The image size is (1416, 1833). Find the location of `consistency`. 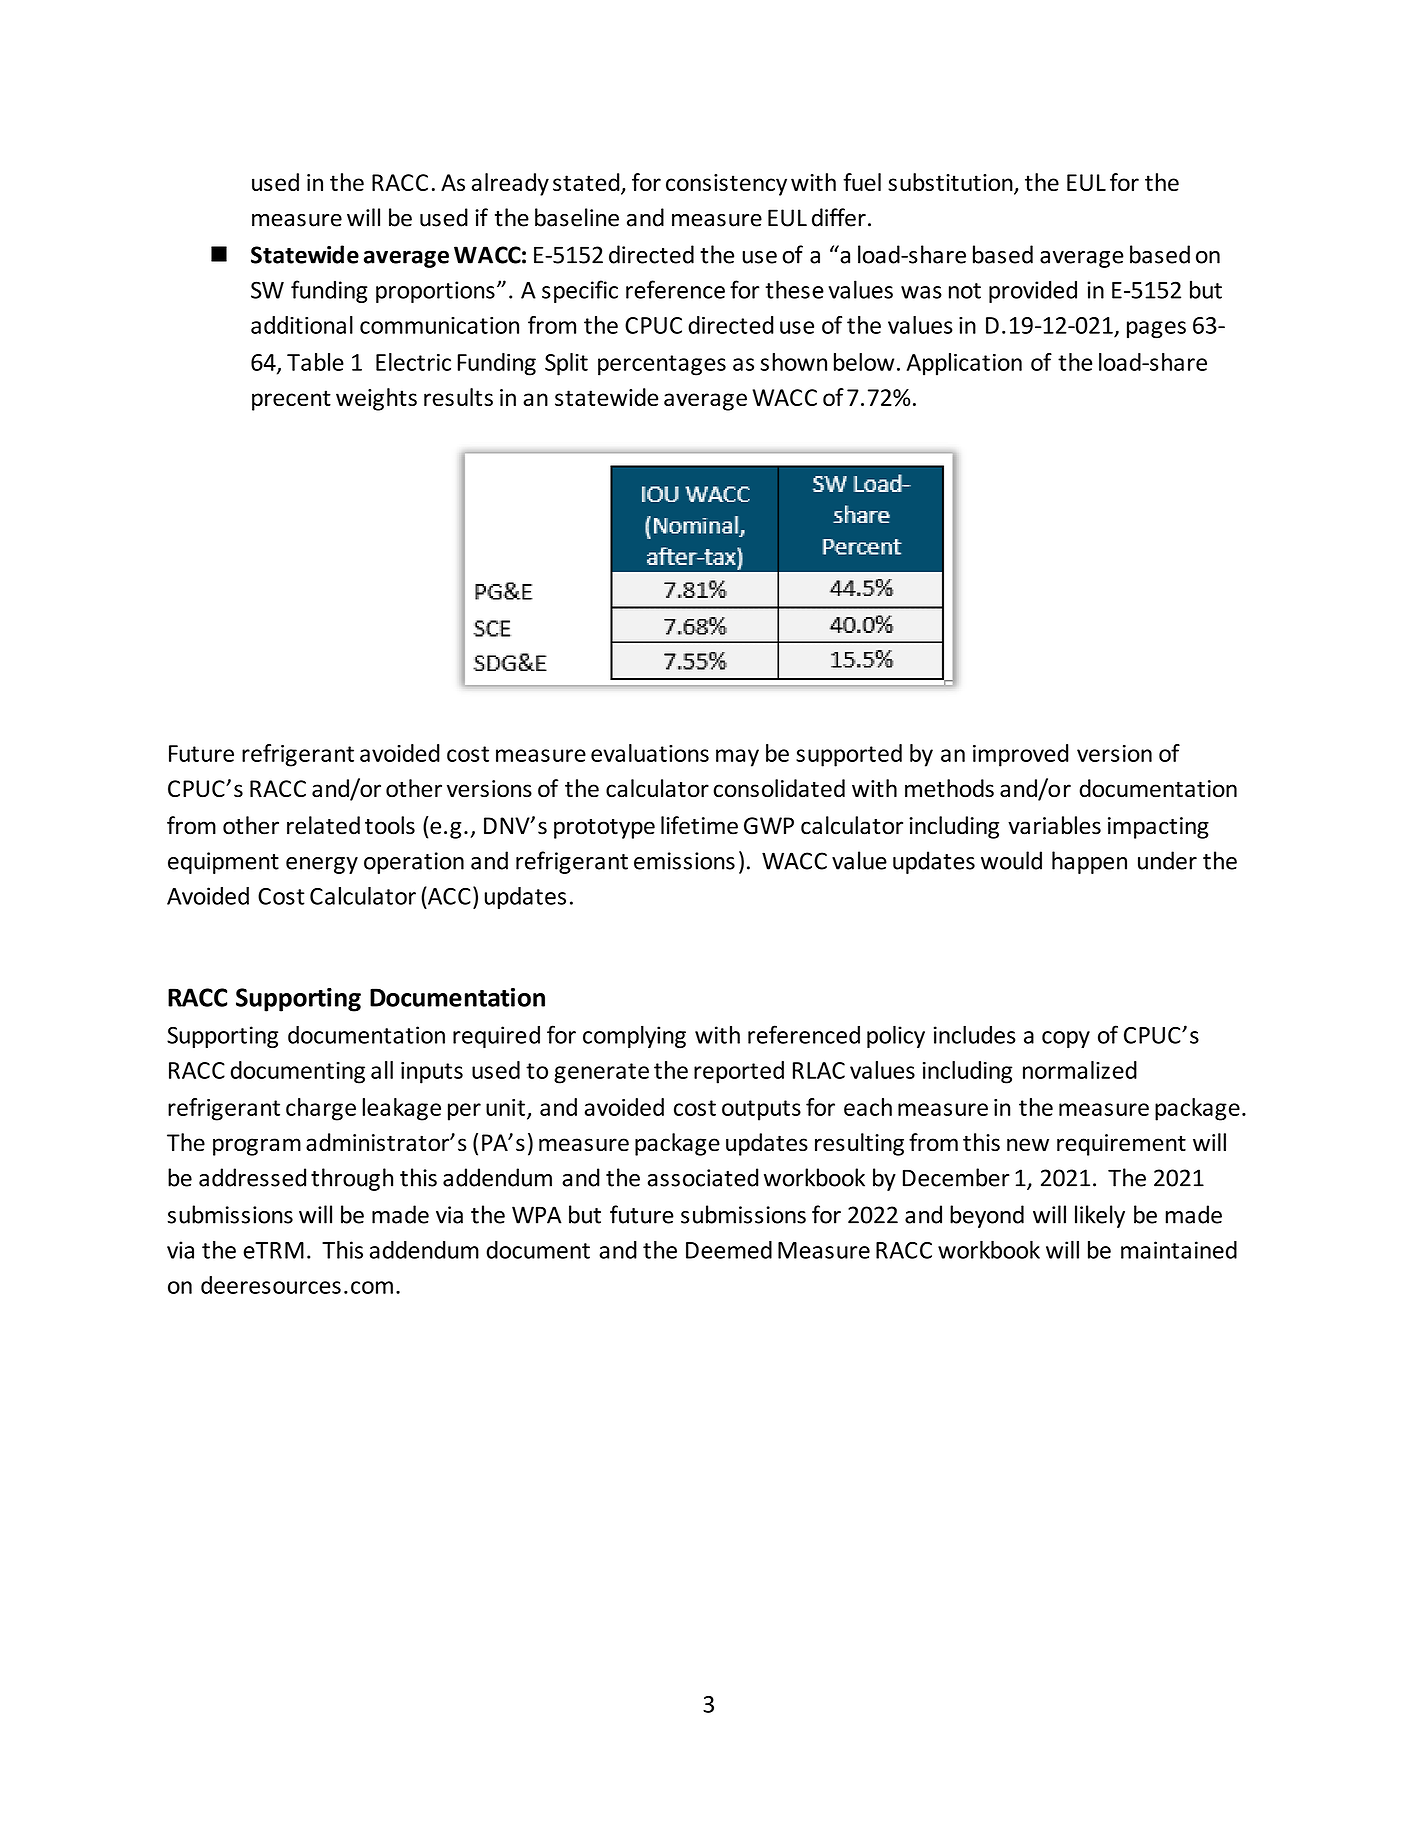

consistency is located at coordinates (726, 185).
